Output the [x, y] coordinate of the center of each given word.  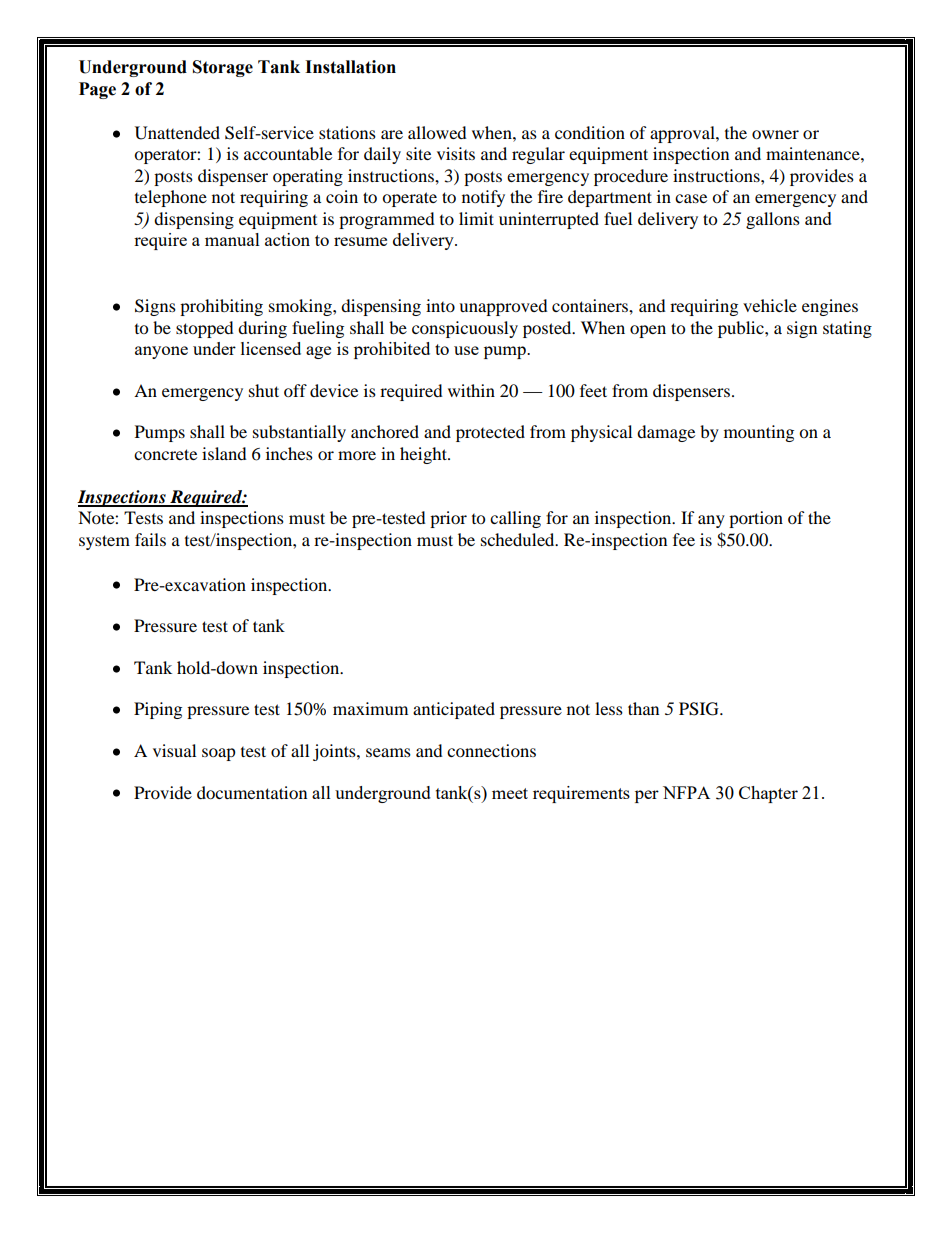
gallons [773, 220]
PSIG [700, 709]
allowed [437, 132]
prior [448, 519]
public [742, 329]
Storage [223, 68]
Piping [158, 710]
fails [150, 539]
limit [476, 218]
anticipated [454, 710]
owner [775, 134]
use [466, 350]
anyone [161, 352]
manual [232, 239]
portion [756, 519]
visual [174, 750]
